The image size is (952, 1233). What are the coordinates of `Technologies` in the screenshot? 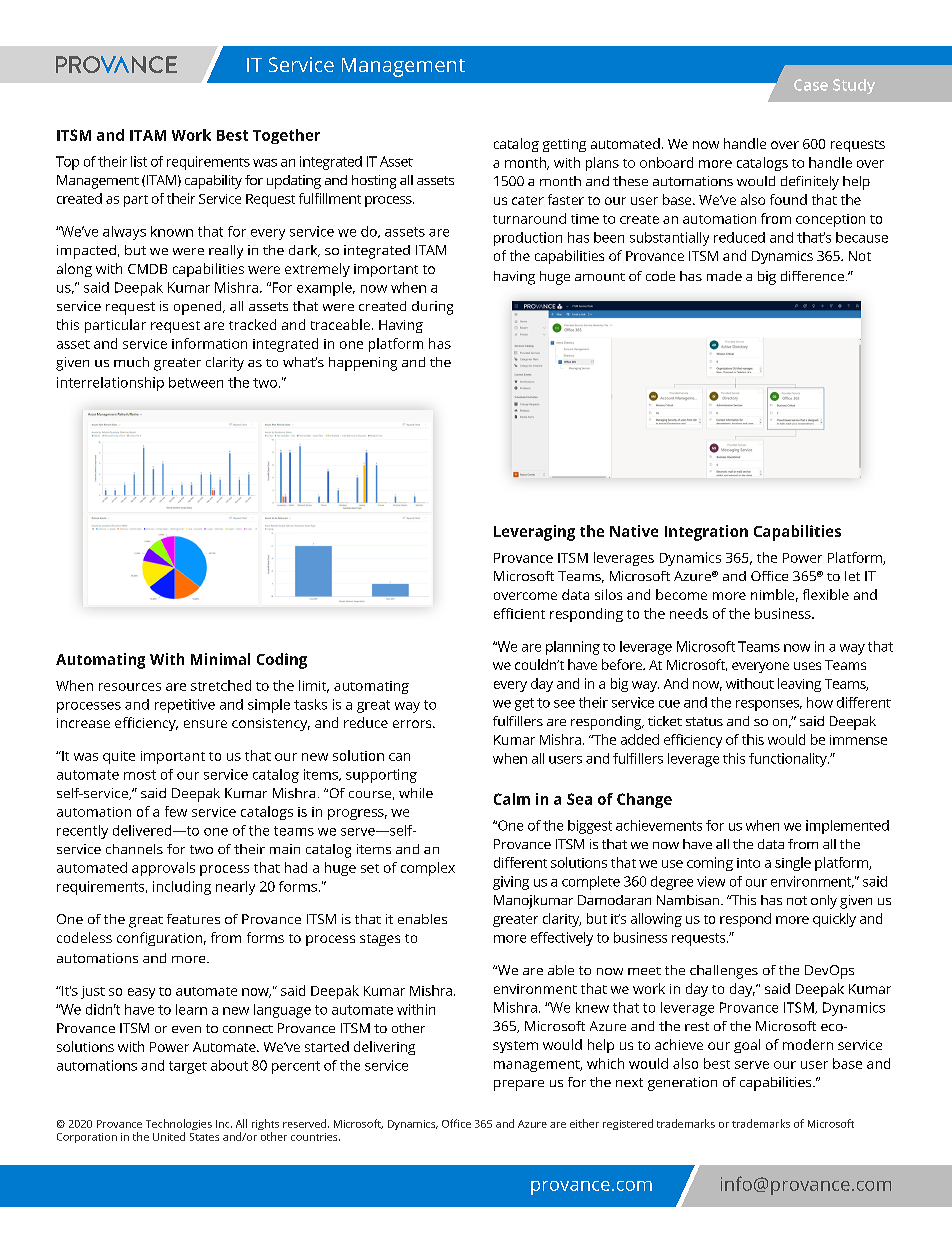 It's located at (179, 1126).
